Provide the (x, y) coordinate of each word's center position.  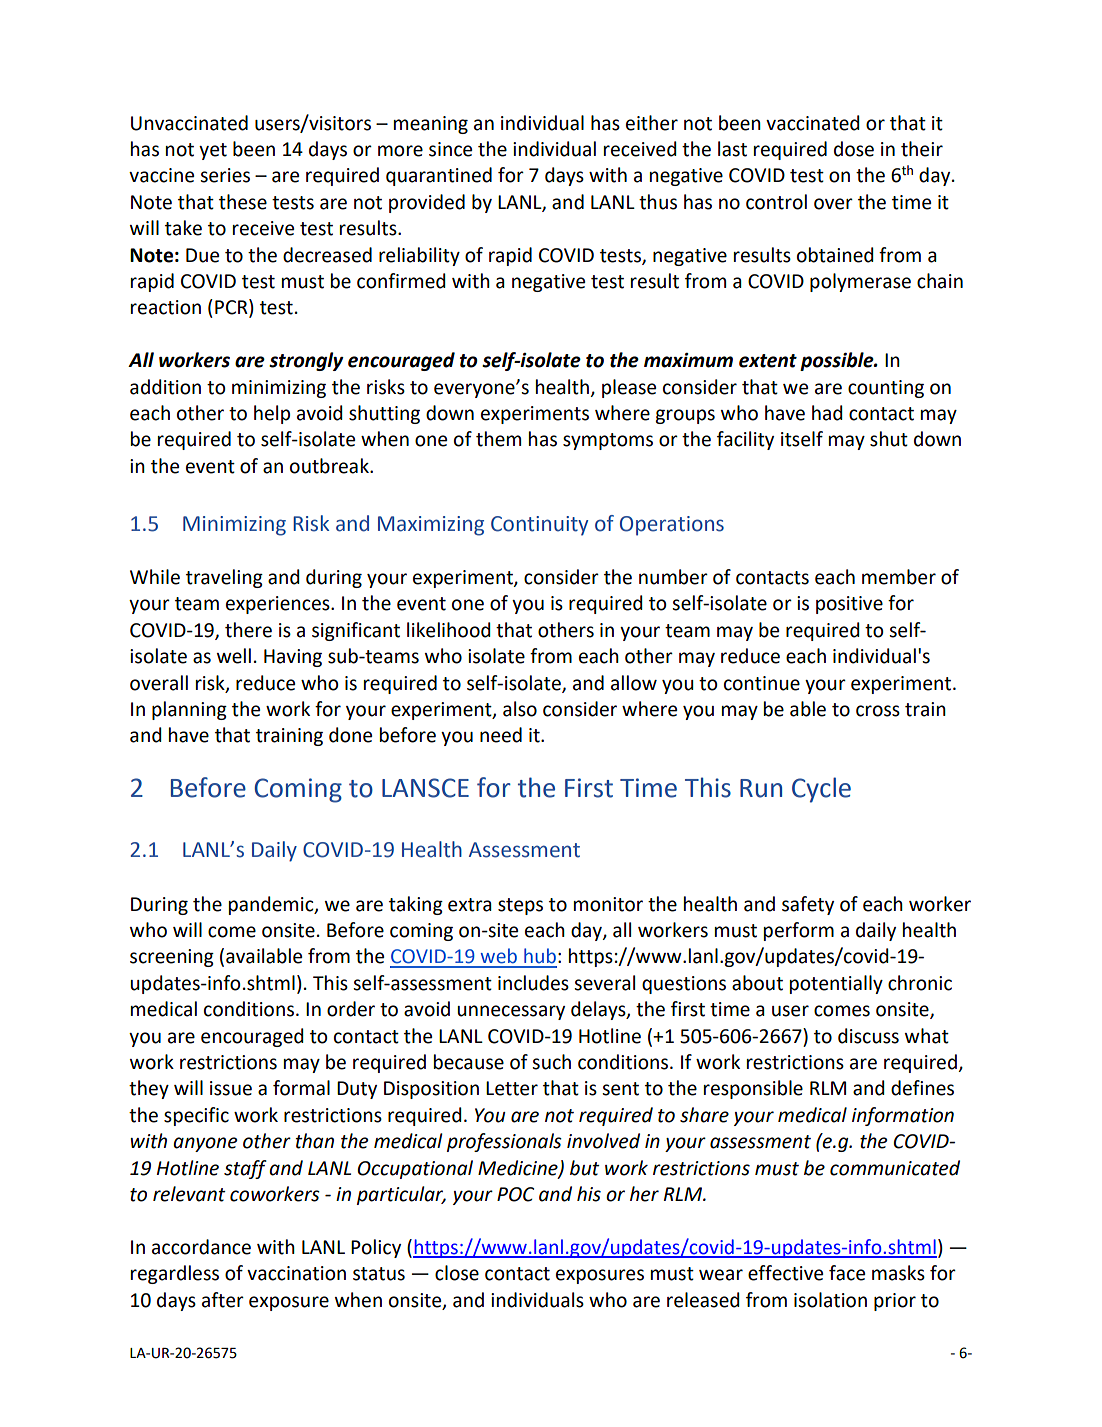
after (223, 1300)
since (450, 149)
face (847, 1273)
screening (172, 958)
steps (520, 906)
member (899, 577)
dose (854, 149)
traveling (224, 578)
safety (808, 905)
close (457, 1273)
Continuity (539, 526)
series (225, 175)
